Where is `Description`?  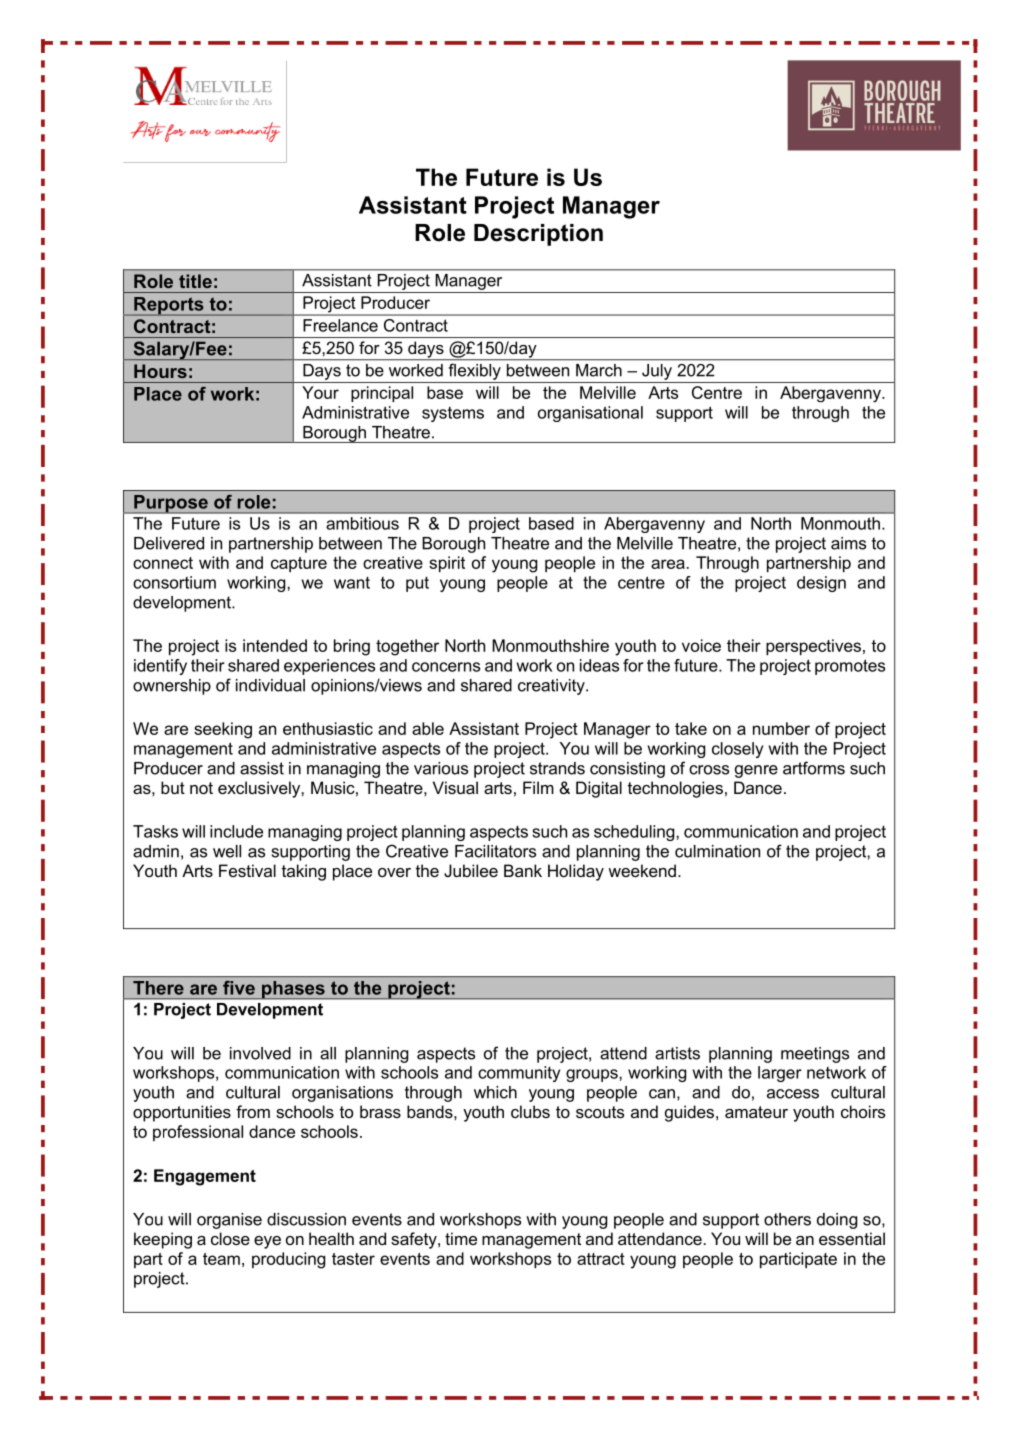
Description is located at coordinates (538, 235).
